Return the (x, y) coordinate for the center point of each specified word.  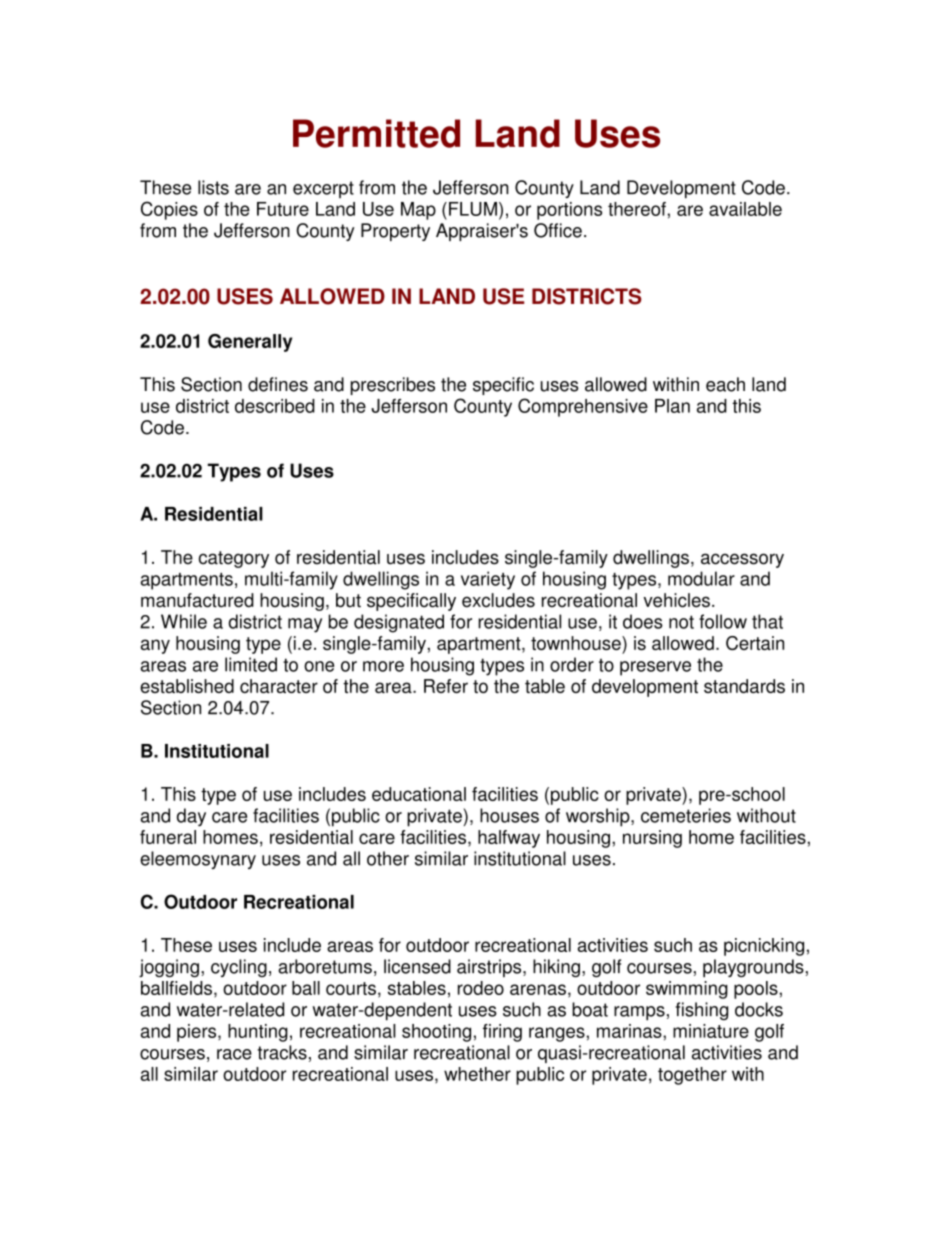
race (234, 1054)
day (191, 817)
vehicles (676, 600)
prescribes (393, 386)
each (725, 384)
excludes (498, 600)
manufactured (197, 600)
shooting (436, 1033)
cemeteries (686, 815)
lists (213, 187)
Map (418, 211)
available (745, 209)
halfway (509, 839)
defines (278, 384)
